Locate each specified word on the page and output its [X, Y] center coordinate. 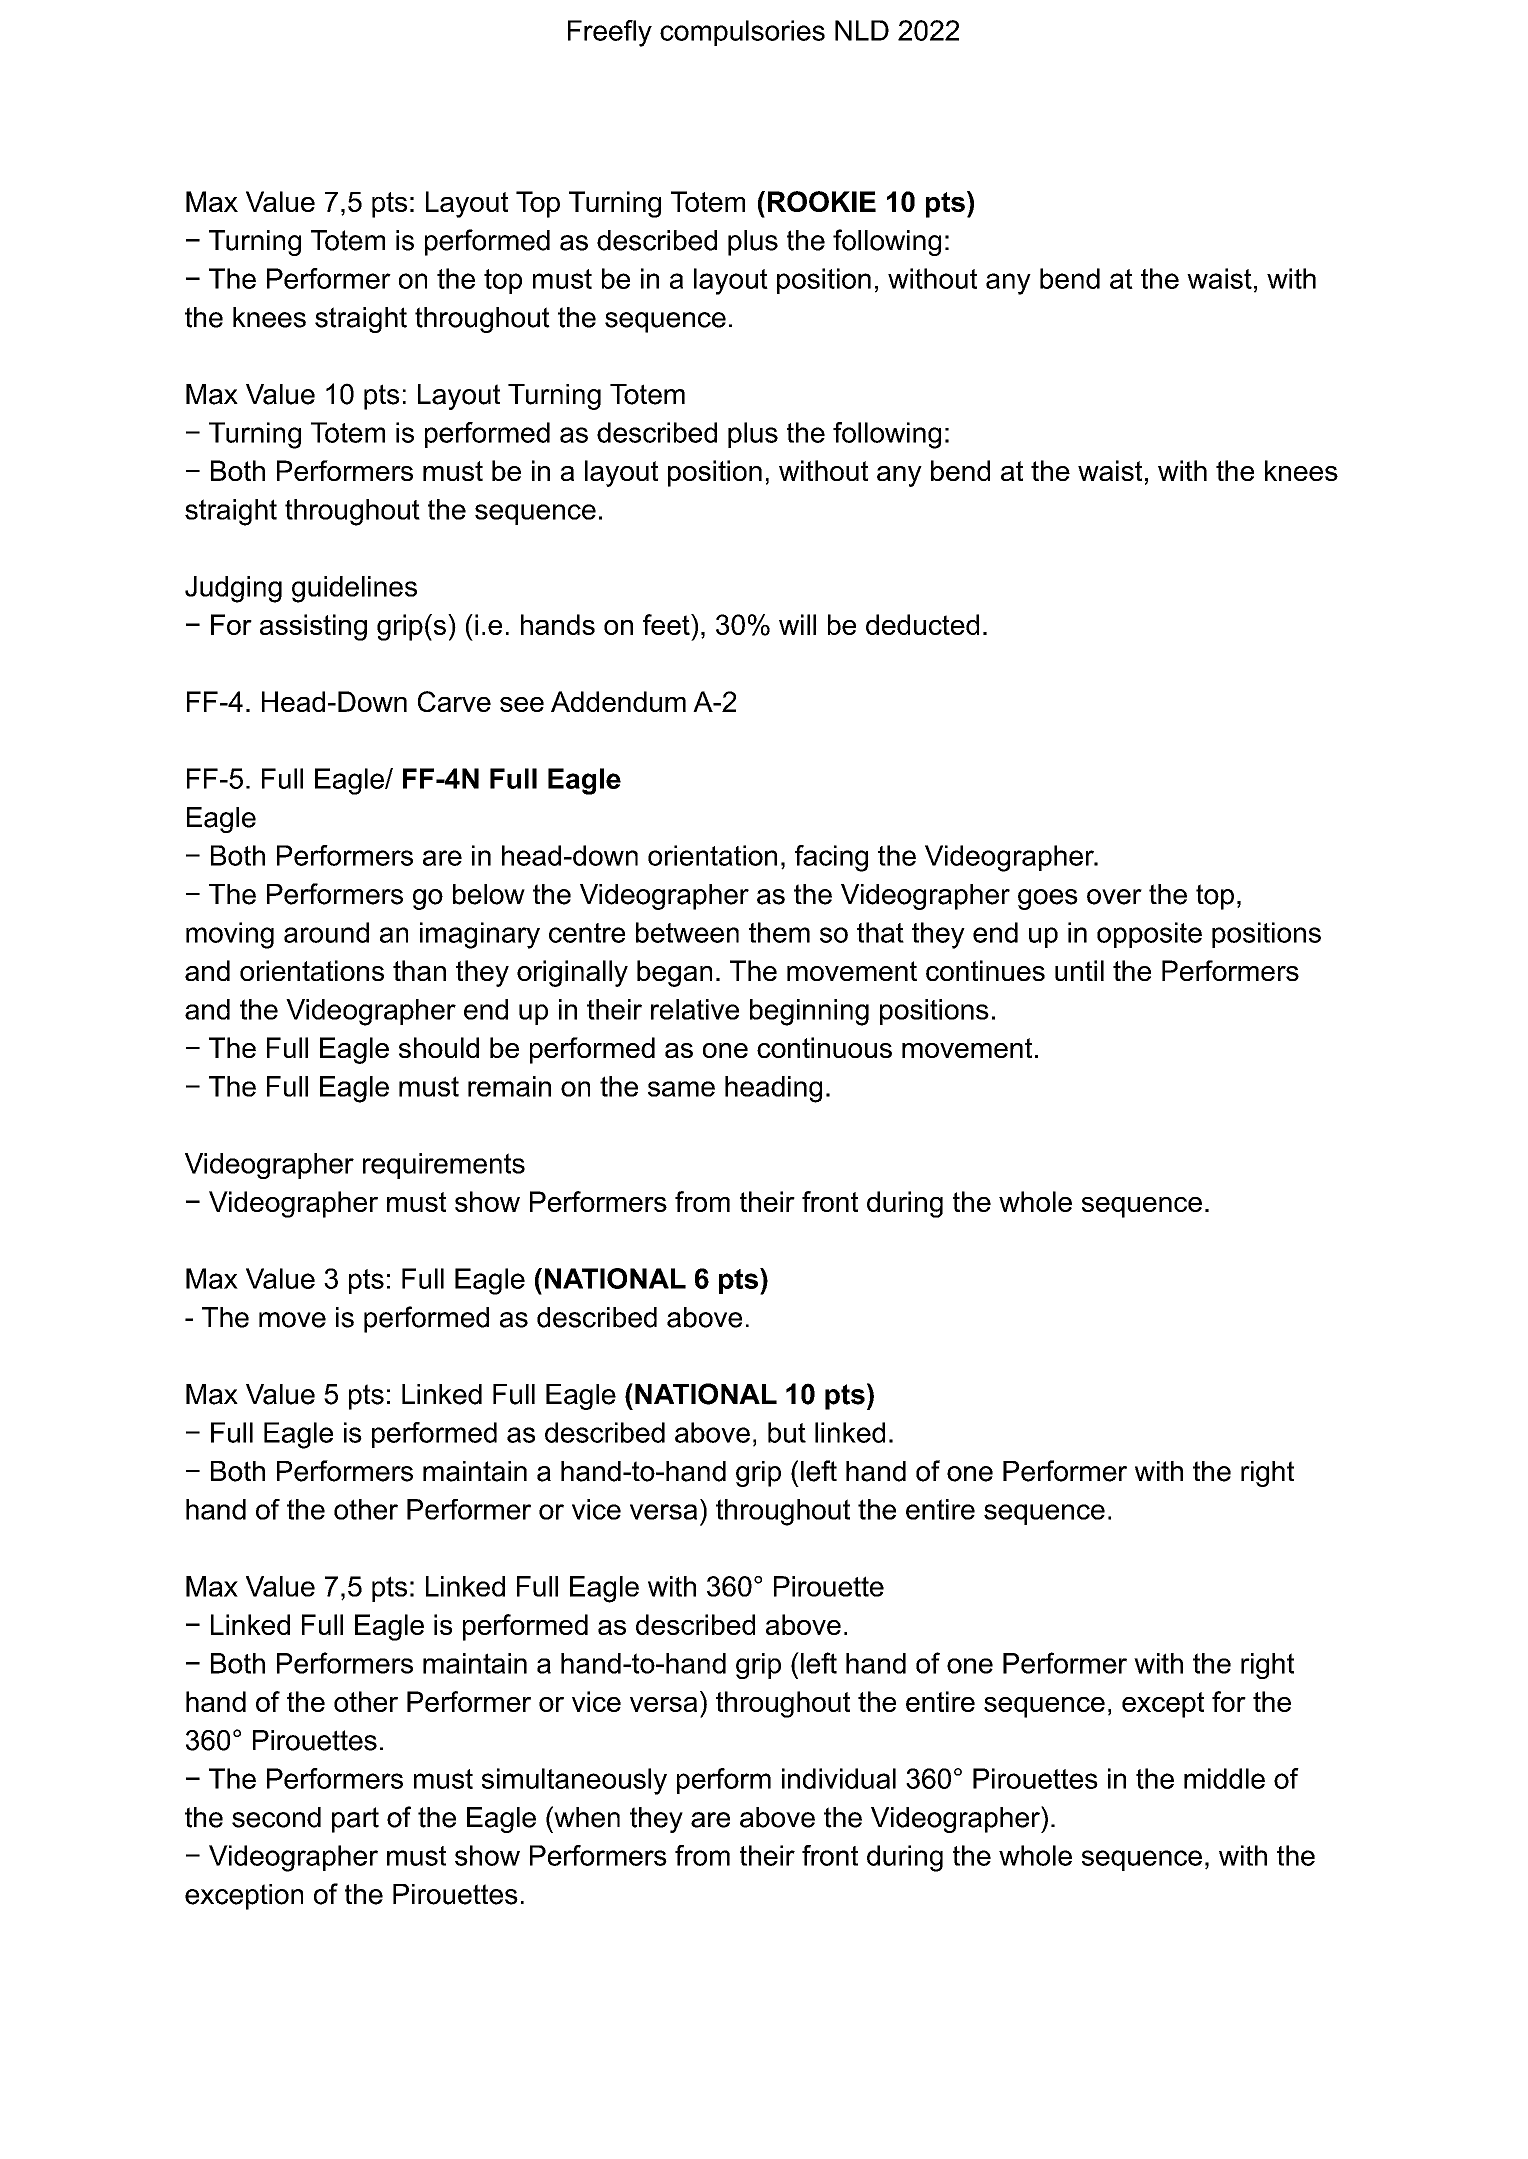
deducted [922, 624]
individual [839, 1778]
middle [1224, 1778]
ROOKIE [822, 201]
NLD [862, 30]
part [355, 1820]
